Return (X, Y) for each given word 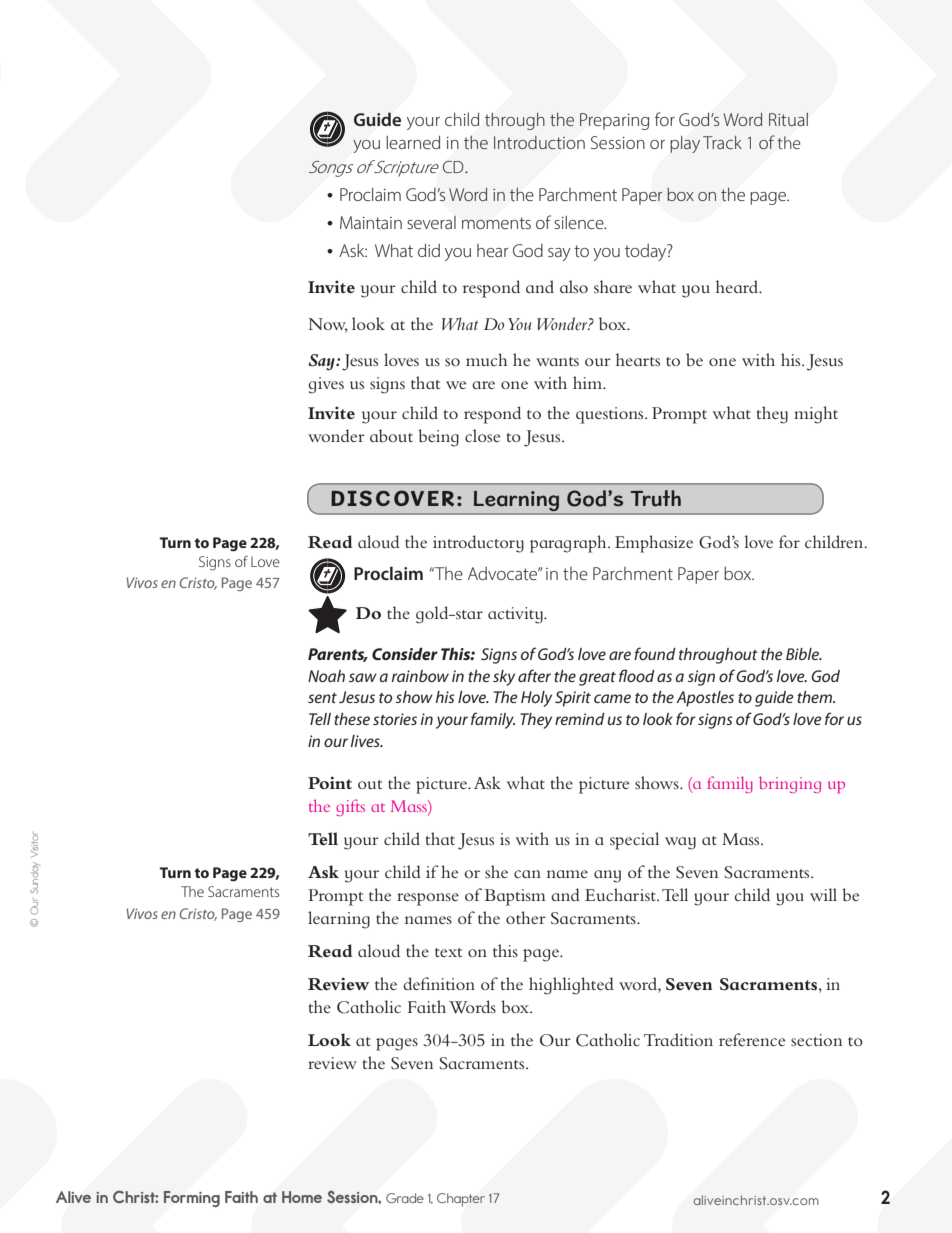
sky (504, 678)
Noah (326, 676)
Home (302, 1197)
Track (722, 142)
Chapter (461, 1200)
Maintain (371, 222)
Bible (803, 654)
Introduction (539, 142)
